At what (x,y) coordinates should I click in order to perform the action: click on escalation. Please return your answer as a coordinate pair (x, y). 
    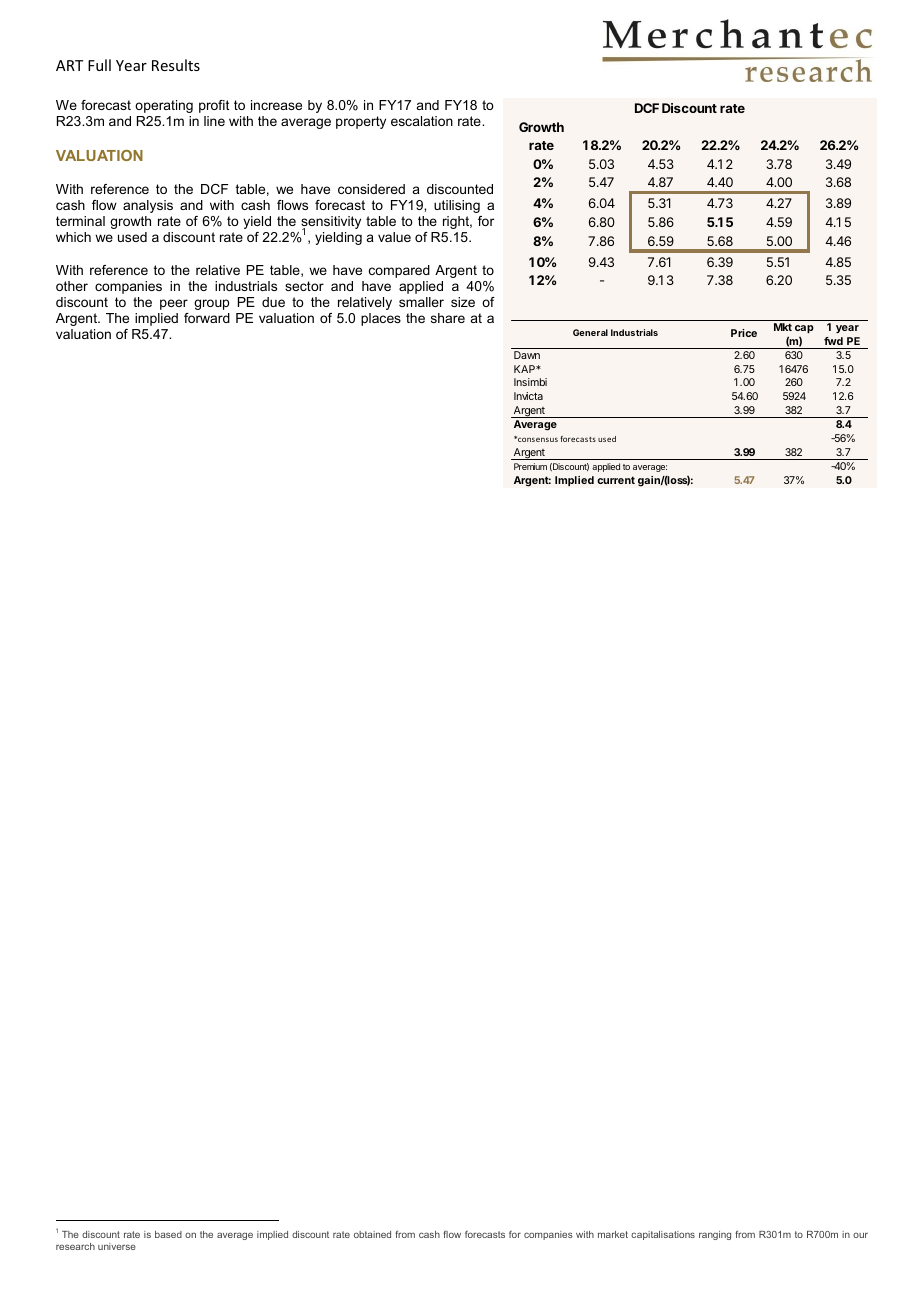
    Looking at the image, I should click on (422, 121).
